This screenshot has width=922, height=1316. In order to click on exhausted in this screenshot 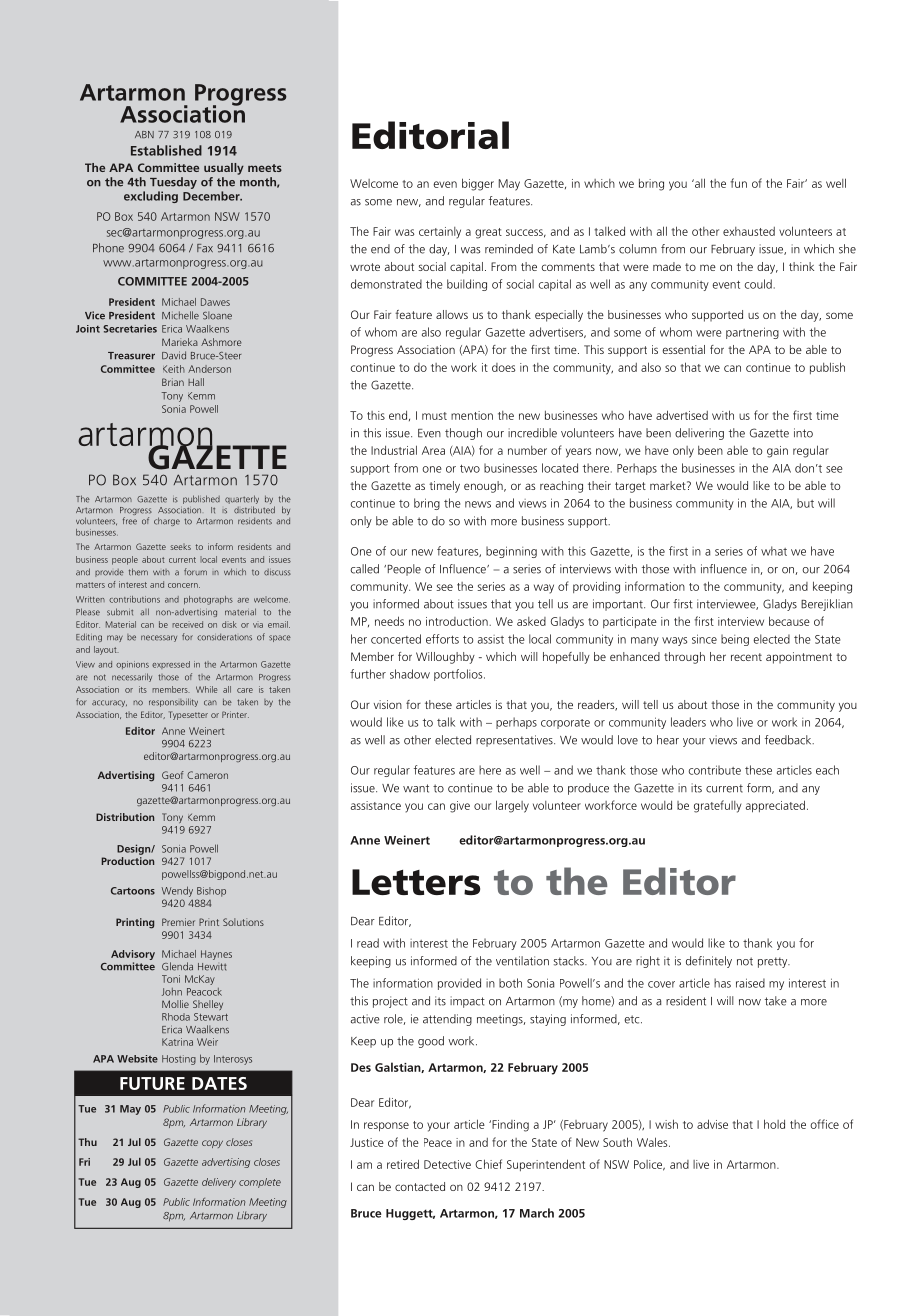, I will do `click(749, 231)`.
